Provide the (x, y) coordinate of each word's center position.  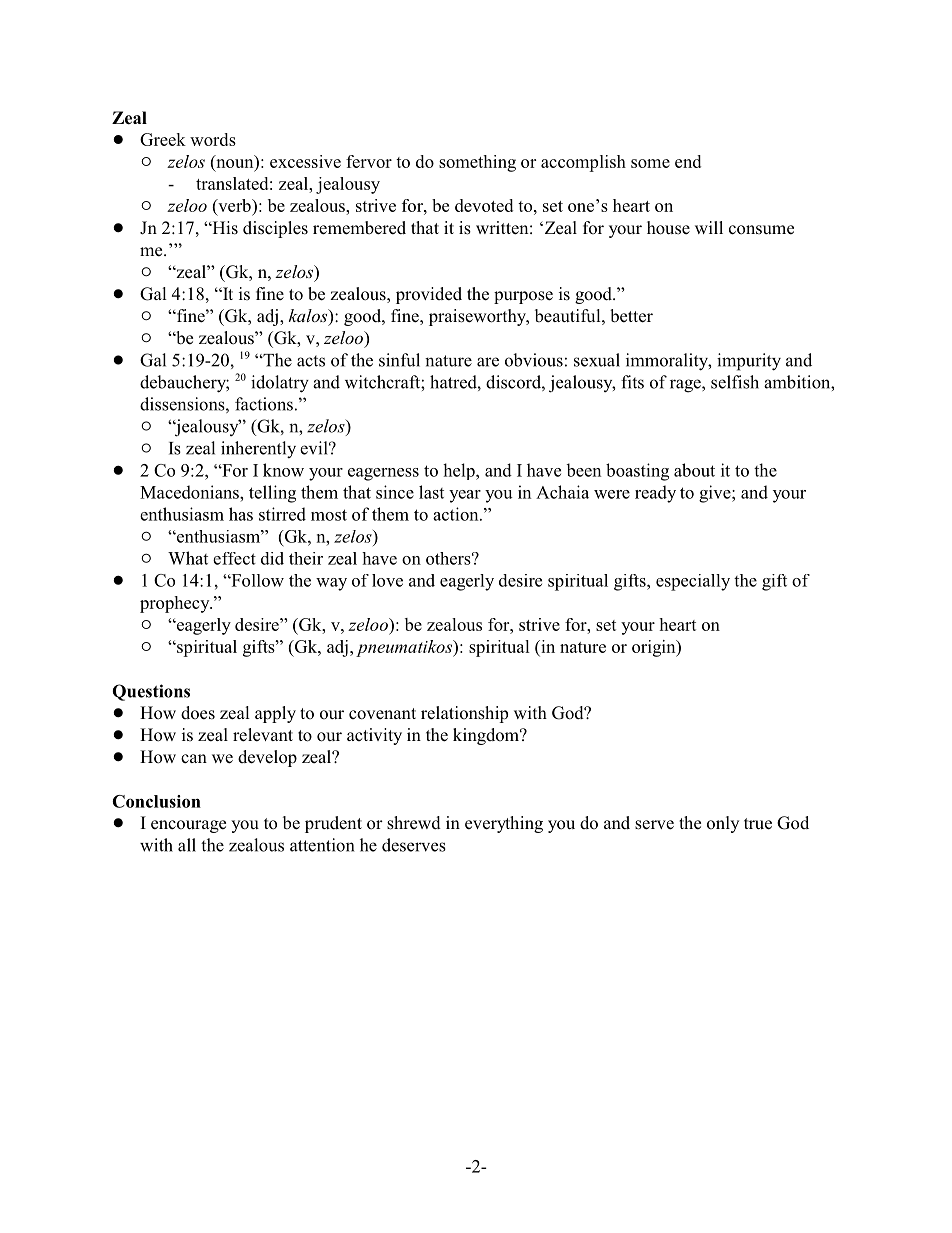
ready (655, 494)
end (688, 161)
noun (235, 163)
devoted (484, 205)
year (465, 496)
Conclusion (156, 801)
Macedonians (190, 492)
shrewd (414, 823)
